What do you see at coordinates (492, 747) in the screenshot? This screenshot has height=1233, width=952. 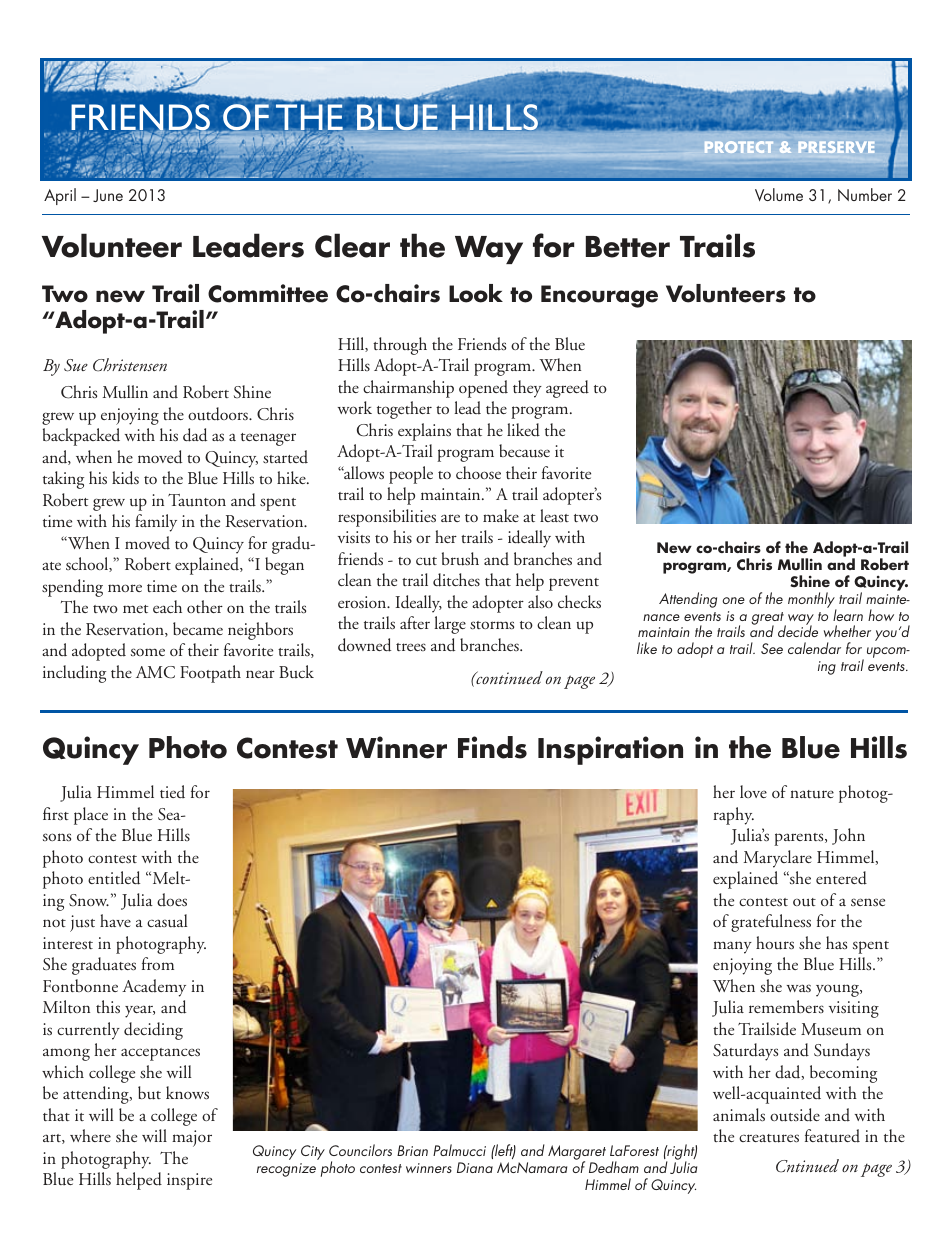 I see `Finds` at bounding box center [492, 747].
